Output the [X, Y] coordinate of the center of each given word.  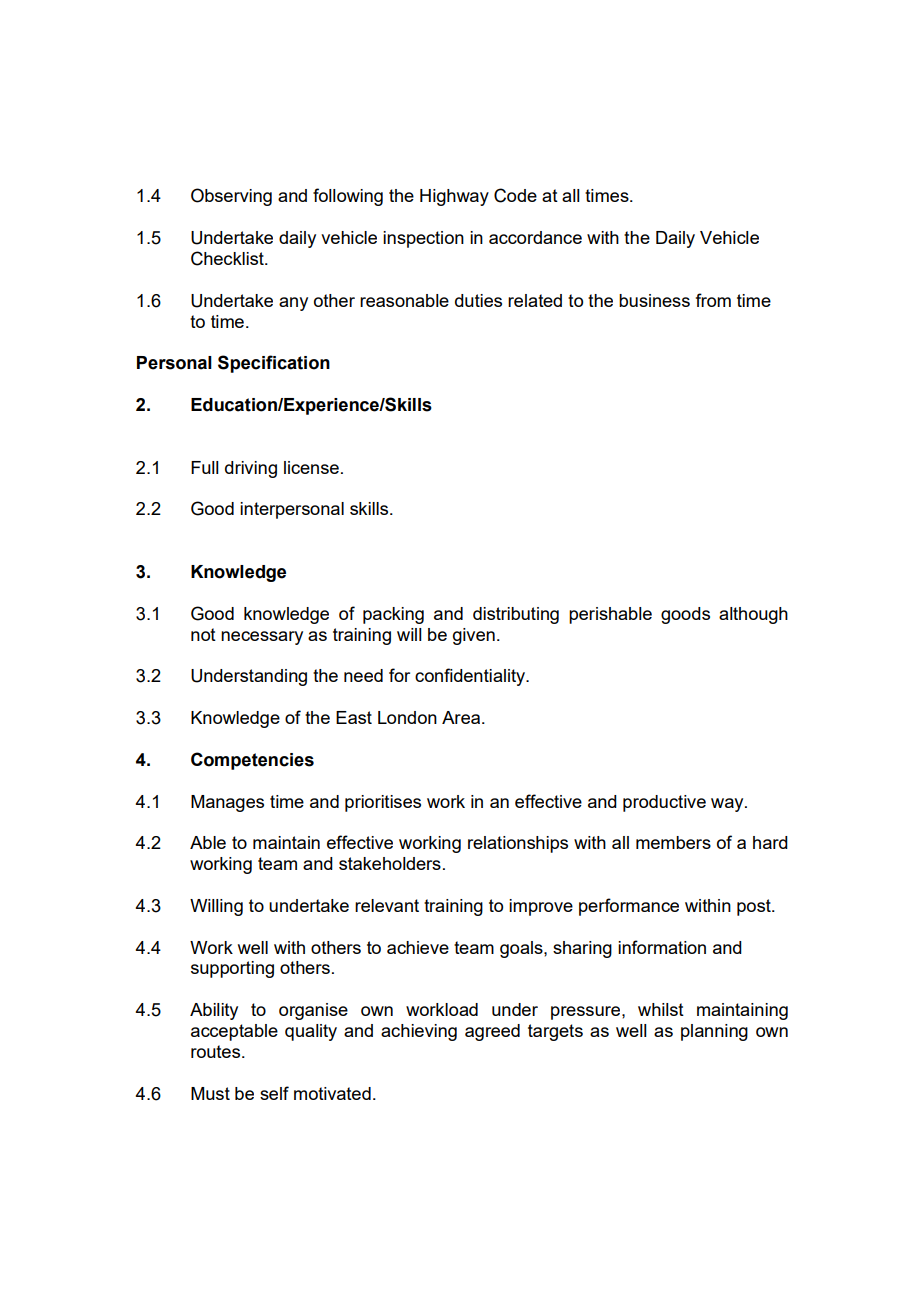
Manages [227, 803]
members [673, 842]
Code [515, 195]
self [274, 1093]
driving [251, 469]
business [654, 300]
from [713, 300]
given [474, 636]
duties [478, 300]
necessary [262, 638]
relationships [518, 844]
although [753, 615]
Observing [231, 197]
